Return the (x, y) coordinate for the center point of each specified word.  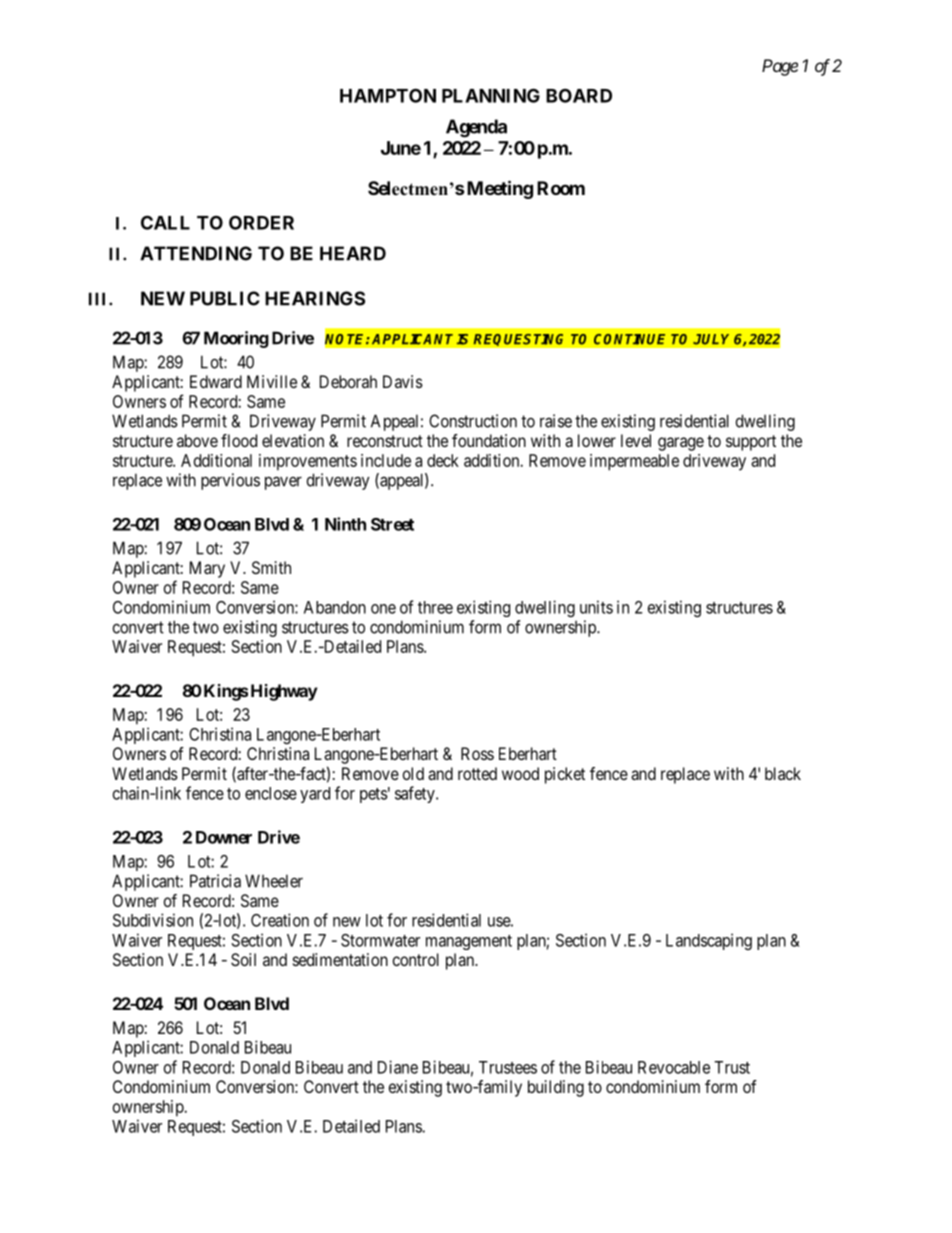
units (596, 607)
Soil (243, 959)
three (435, 607)
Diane (398, 1067)
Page (780, 67)
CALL (165, 222)
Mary (207, 569)
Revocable (674, 1067)
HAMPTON (388, 95)
